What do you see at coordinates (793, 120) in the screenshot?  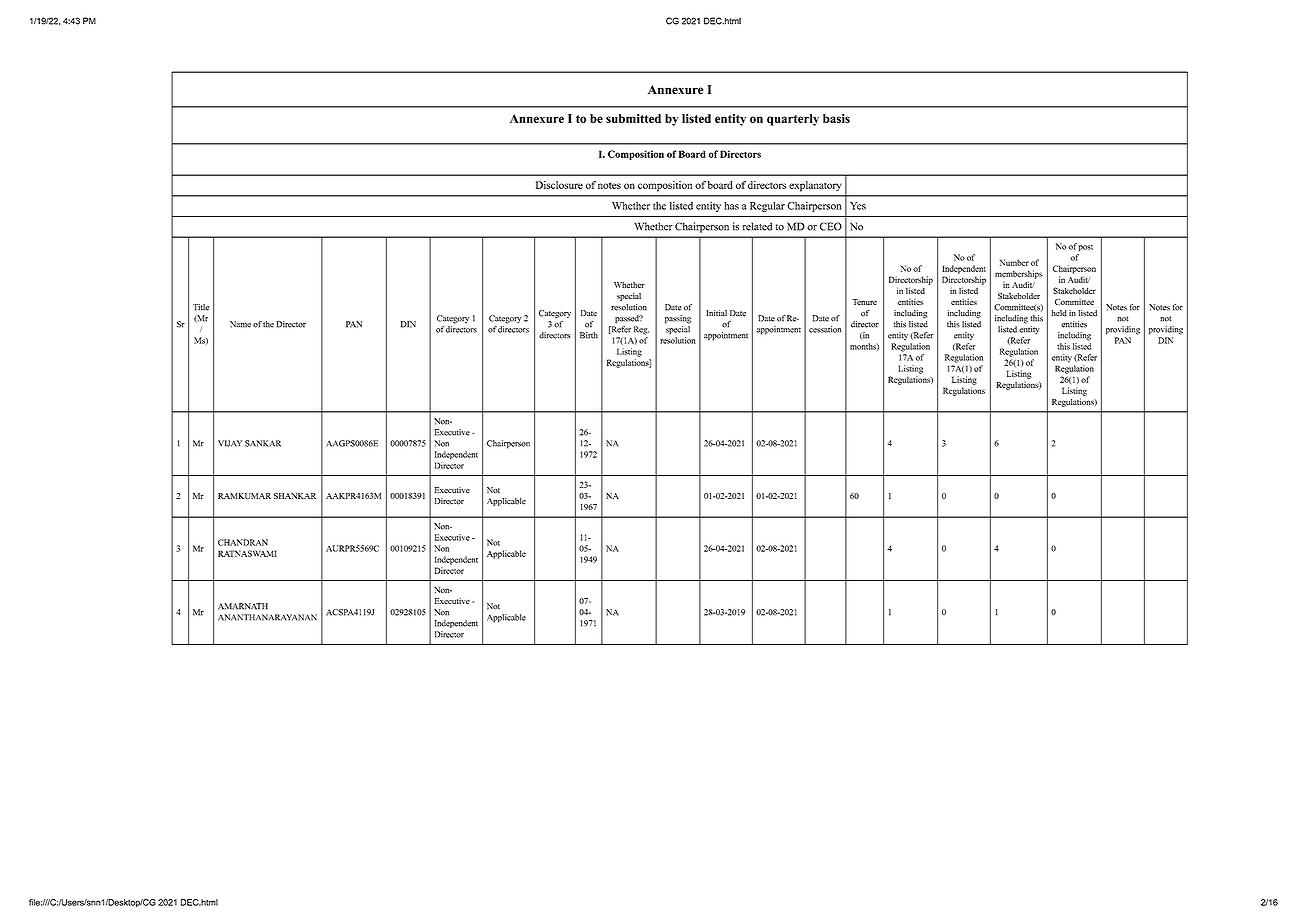 I see `quarterly` at bounding box center [793, 120].
